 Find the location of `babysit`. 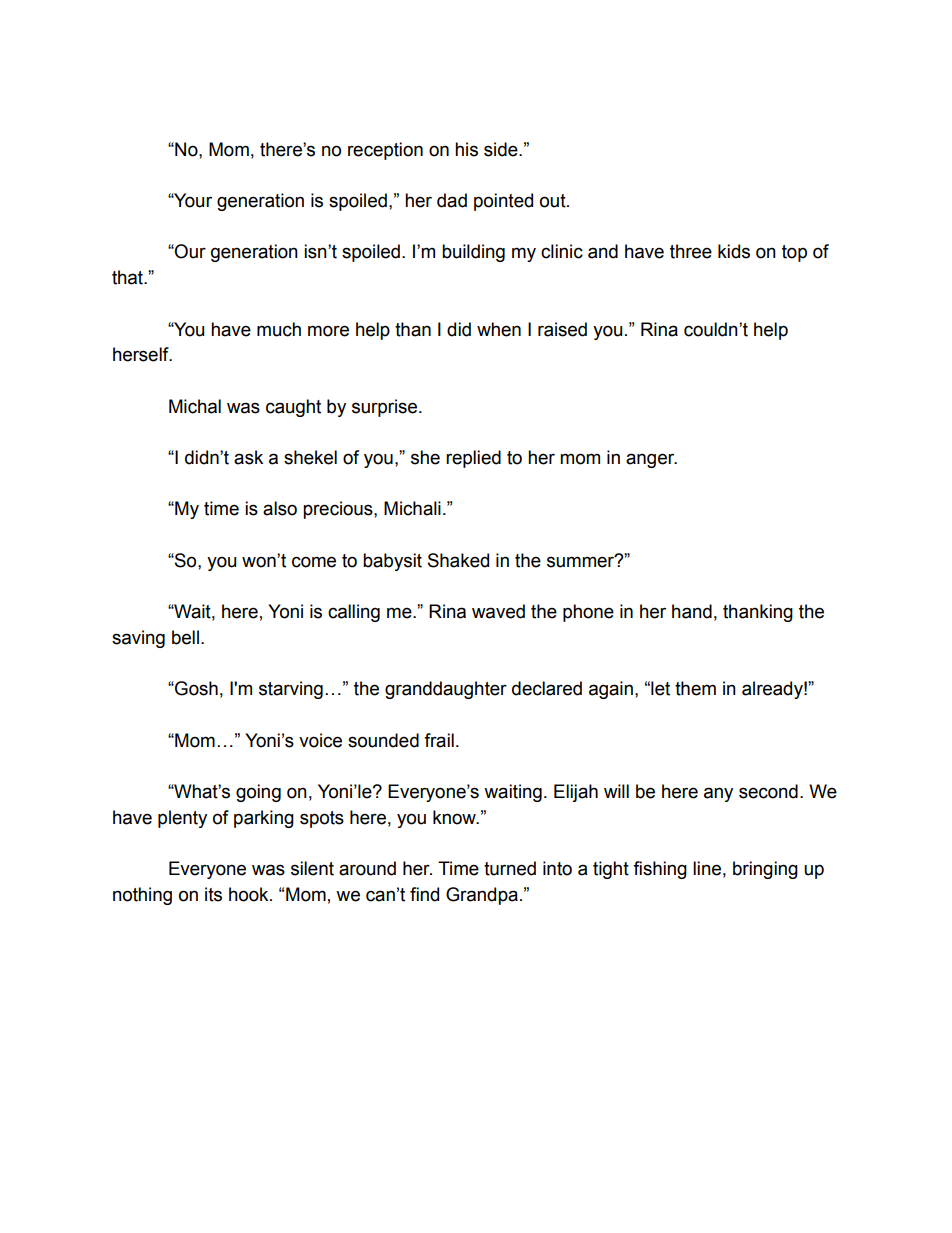

babysit is located at coordinates (392, 562).
